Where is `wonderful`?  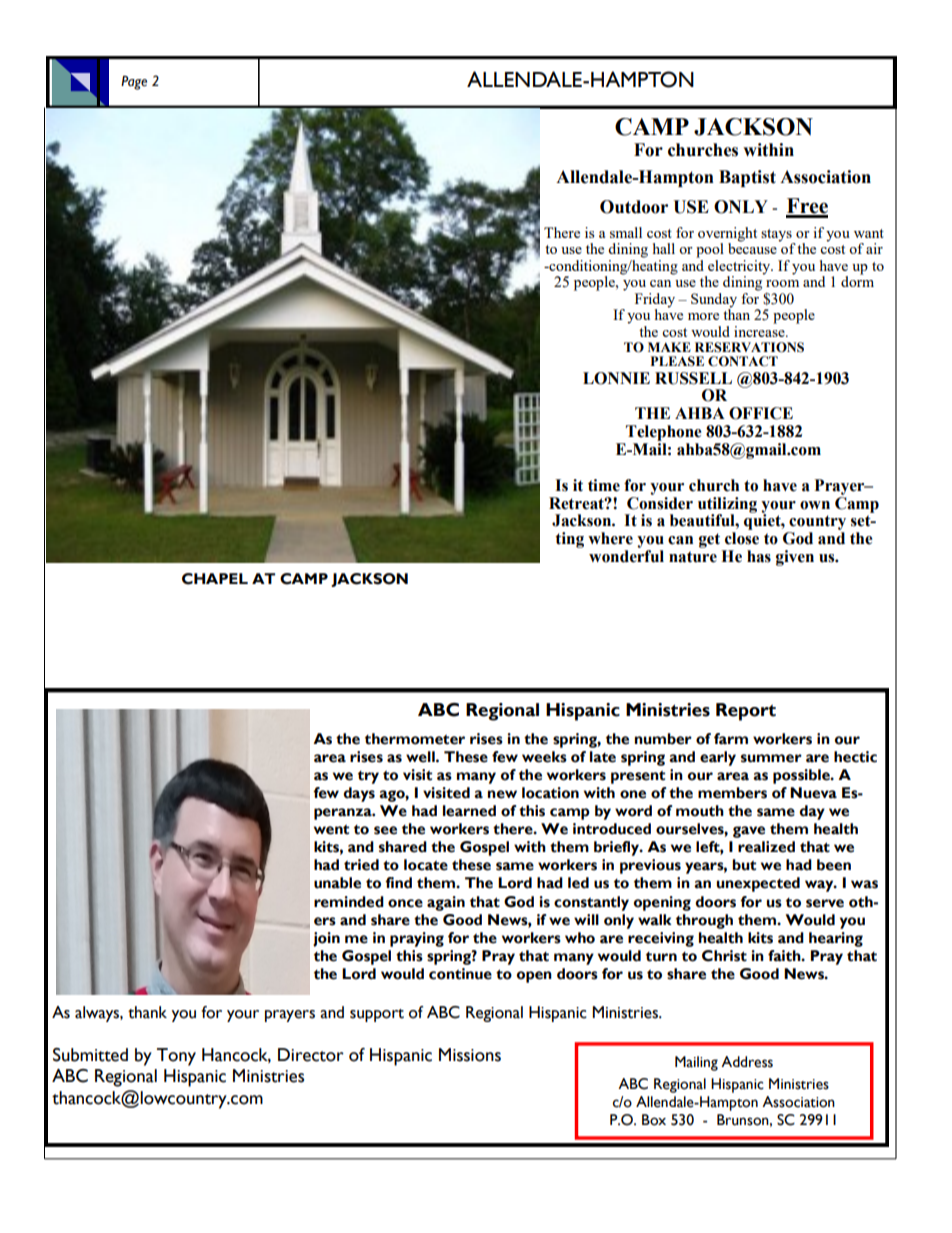
wonderful is located at coordinates (626, 556).
